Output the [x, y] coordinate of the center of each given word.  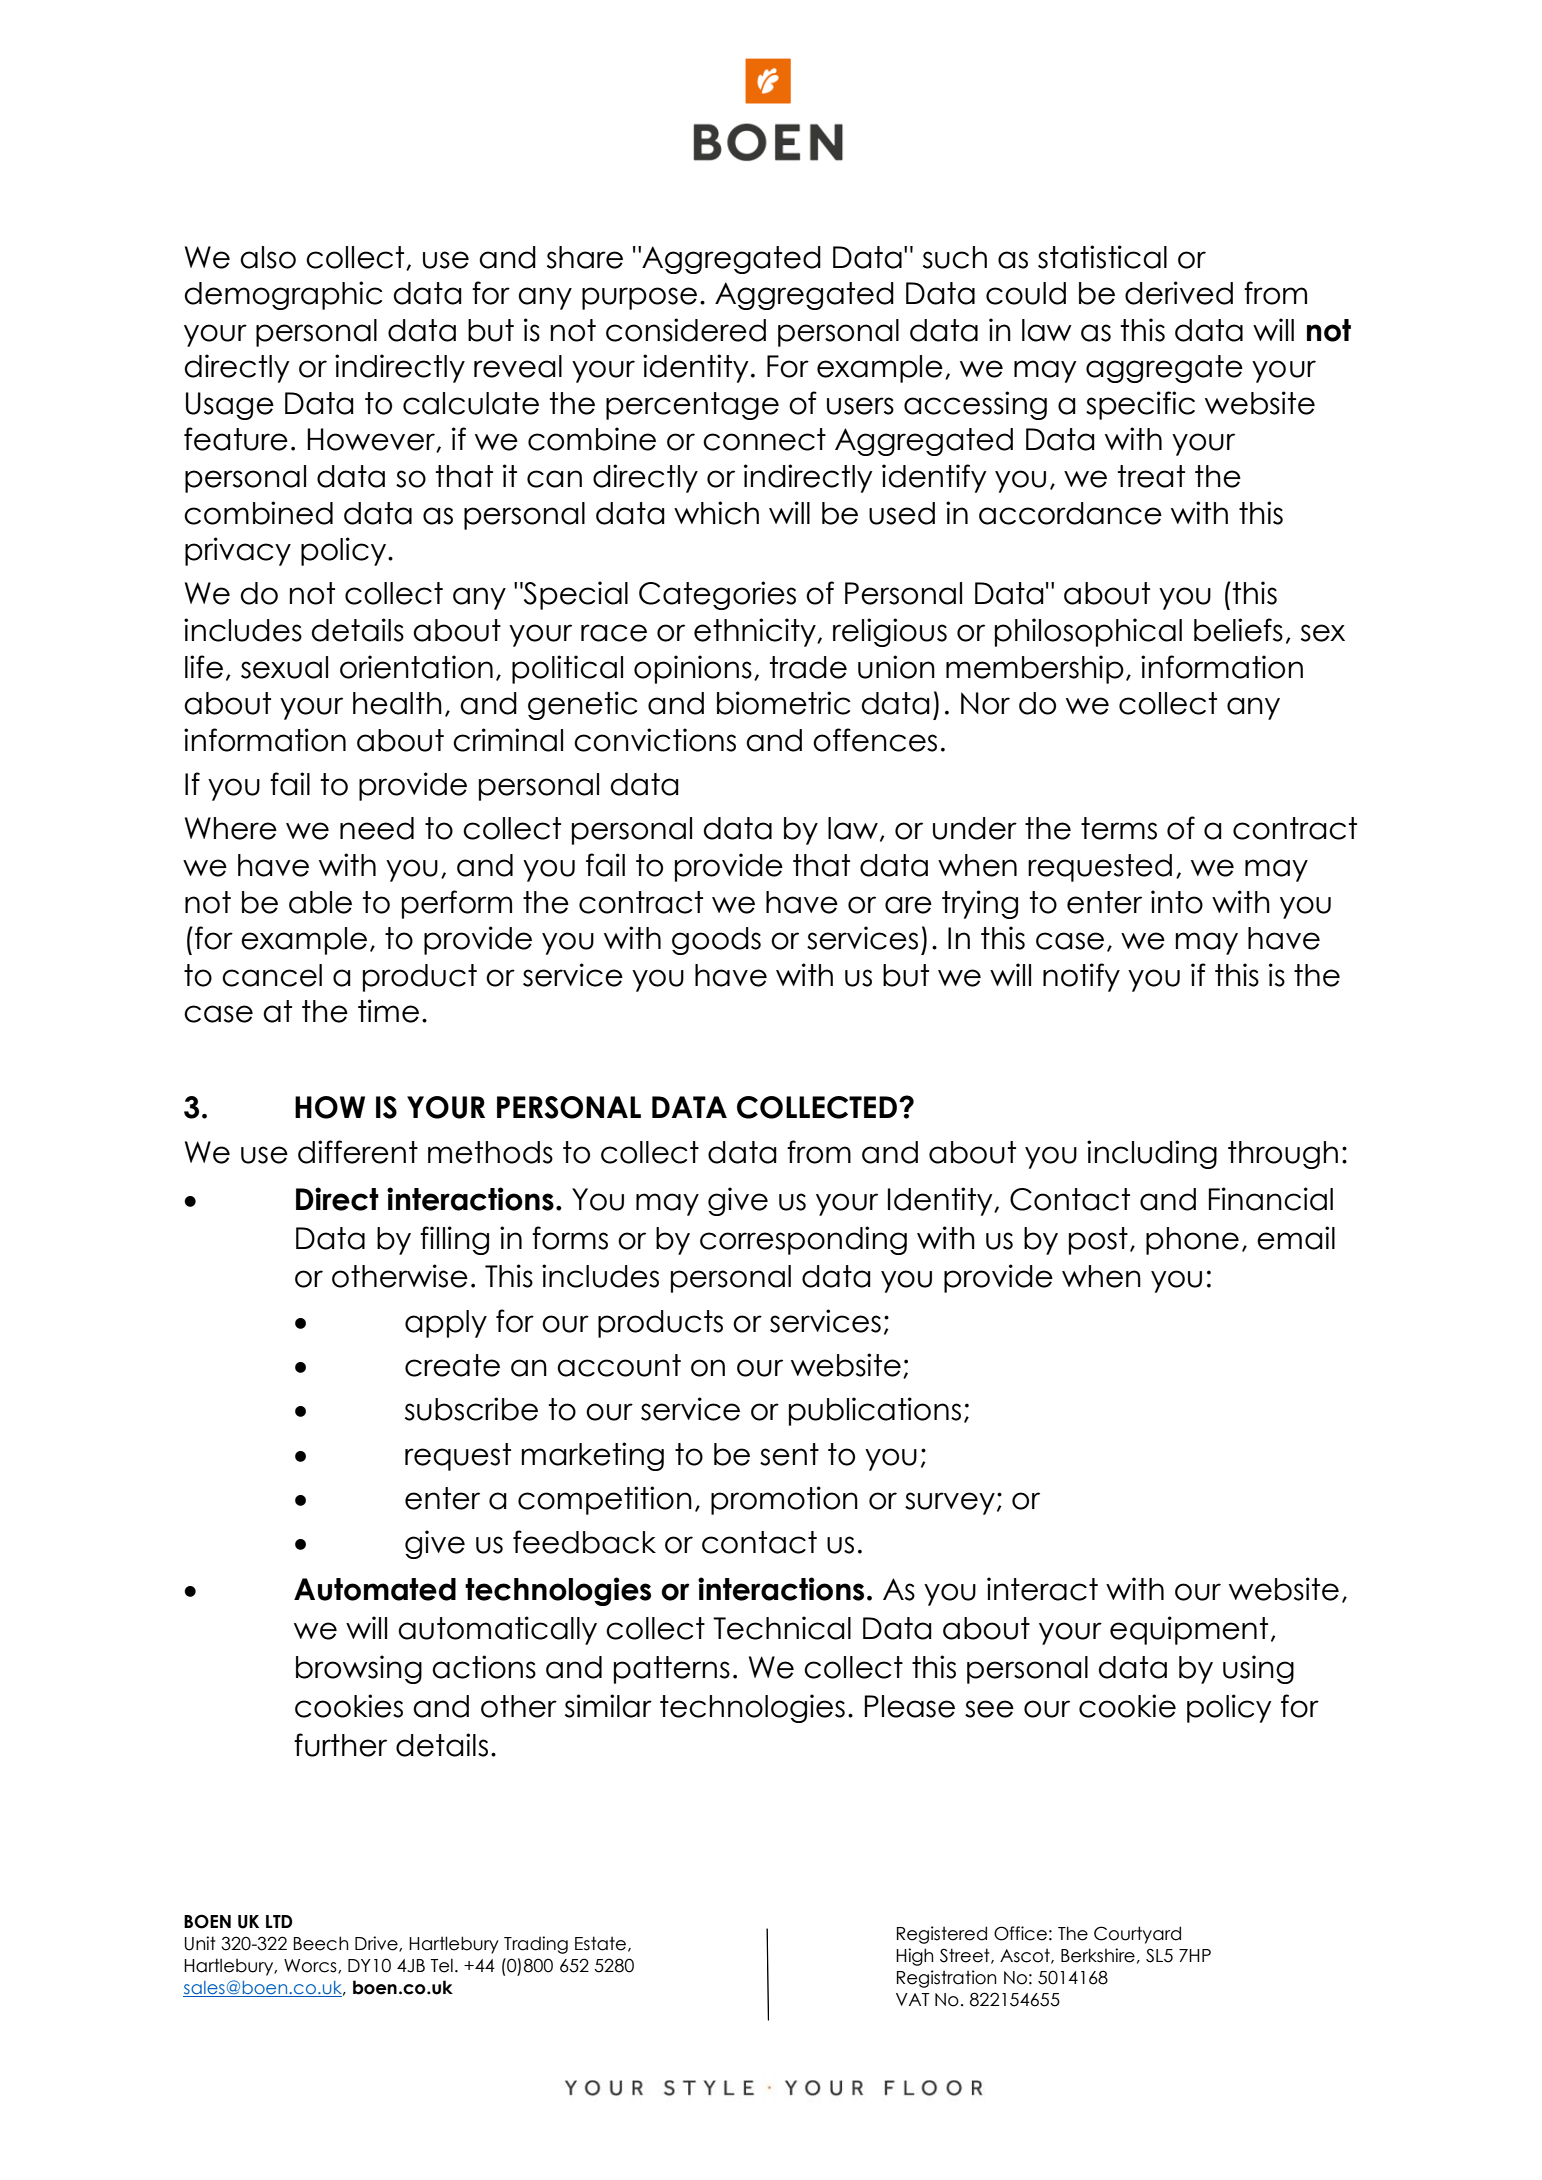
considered [686, 330]
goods [716, 941]
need [377, 828]
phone [1192, 1241]
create [452, 1365]
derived [1179, 293]
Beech [321, 1943]
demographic [283, 295]
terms [1119, 828]
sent [789, 1454]
